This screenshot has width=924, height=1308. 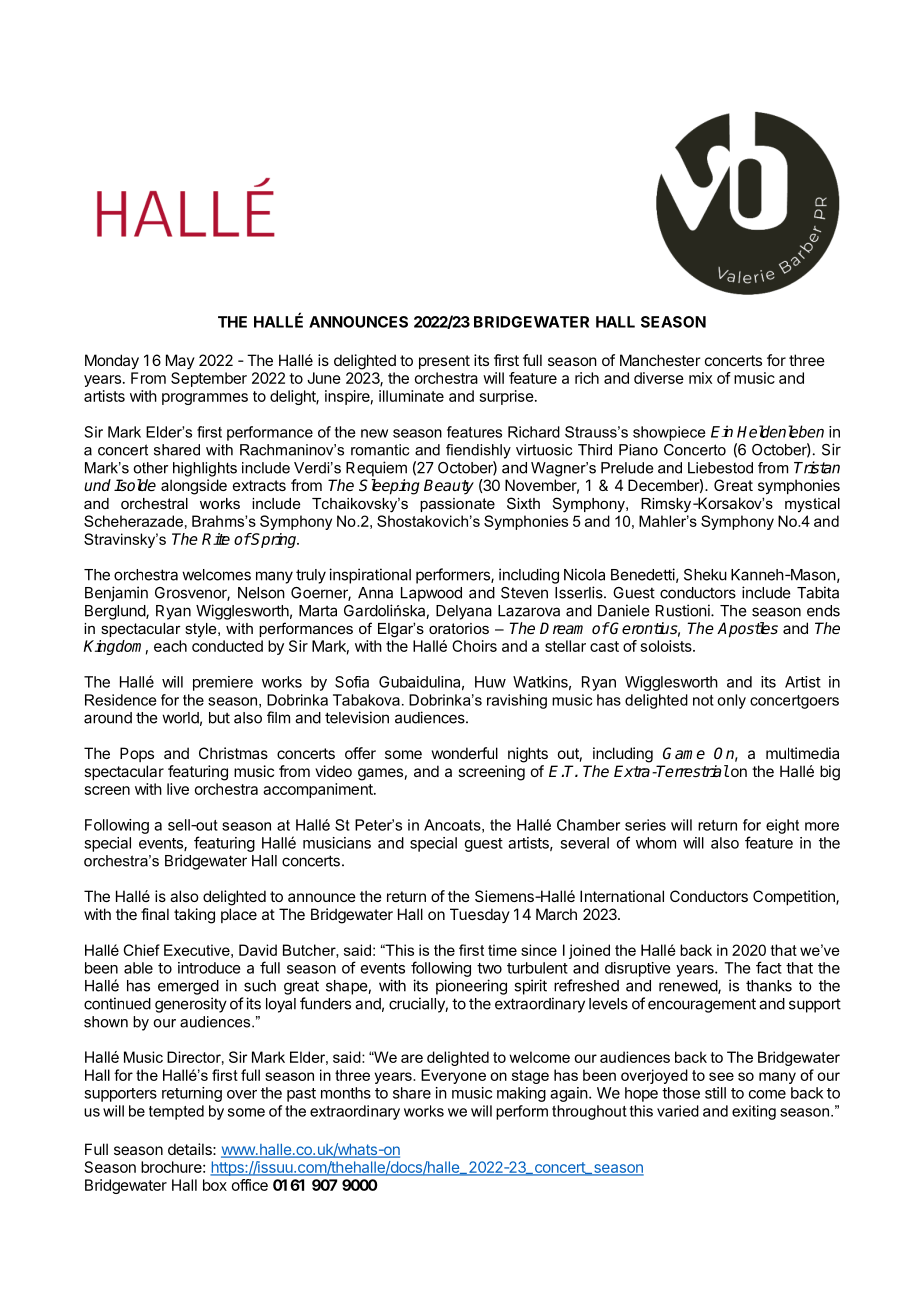 I want to click on wonderful, so click(x=464, y=753).
